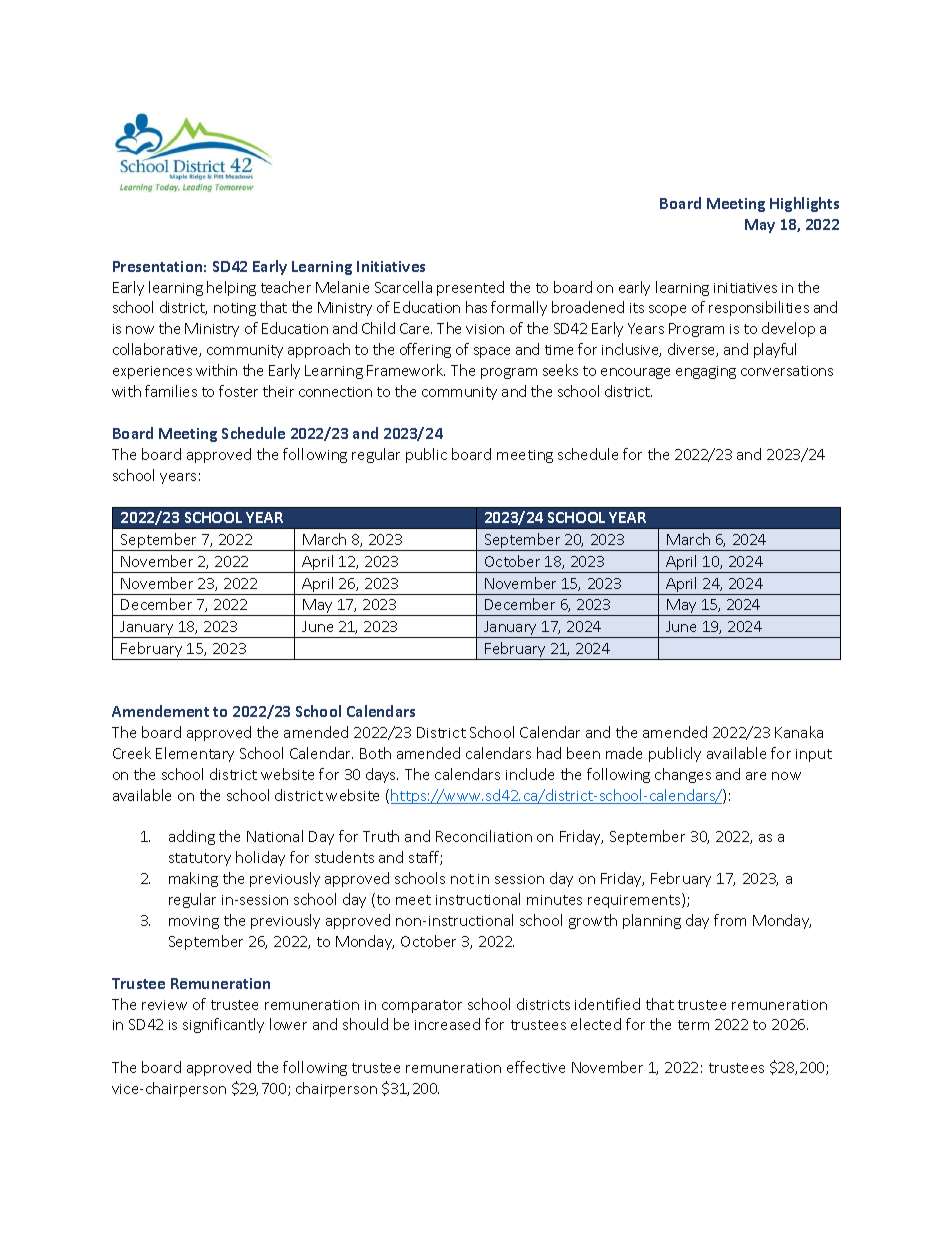 This page has width=952, height=1233. What do you see at coordinates (223, 1025) in the page?
I see `significantly` at bounding box center [223, 1025].
